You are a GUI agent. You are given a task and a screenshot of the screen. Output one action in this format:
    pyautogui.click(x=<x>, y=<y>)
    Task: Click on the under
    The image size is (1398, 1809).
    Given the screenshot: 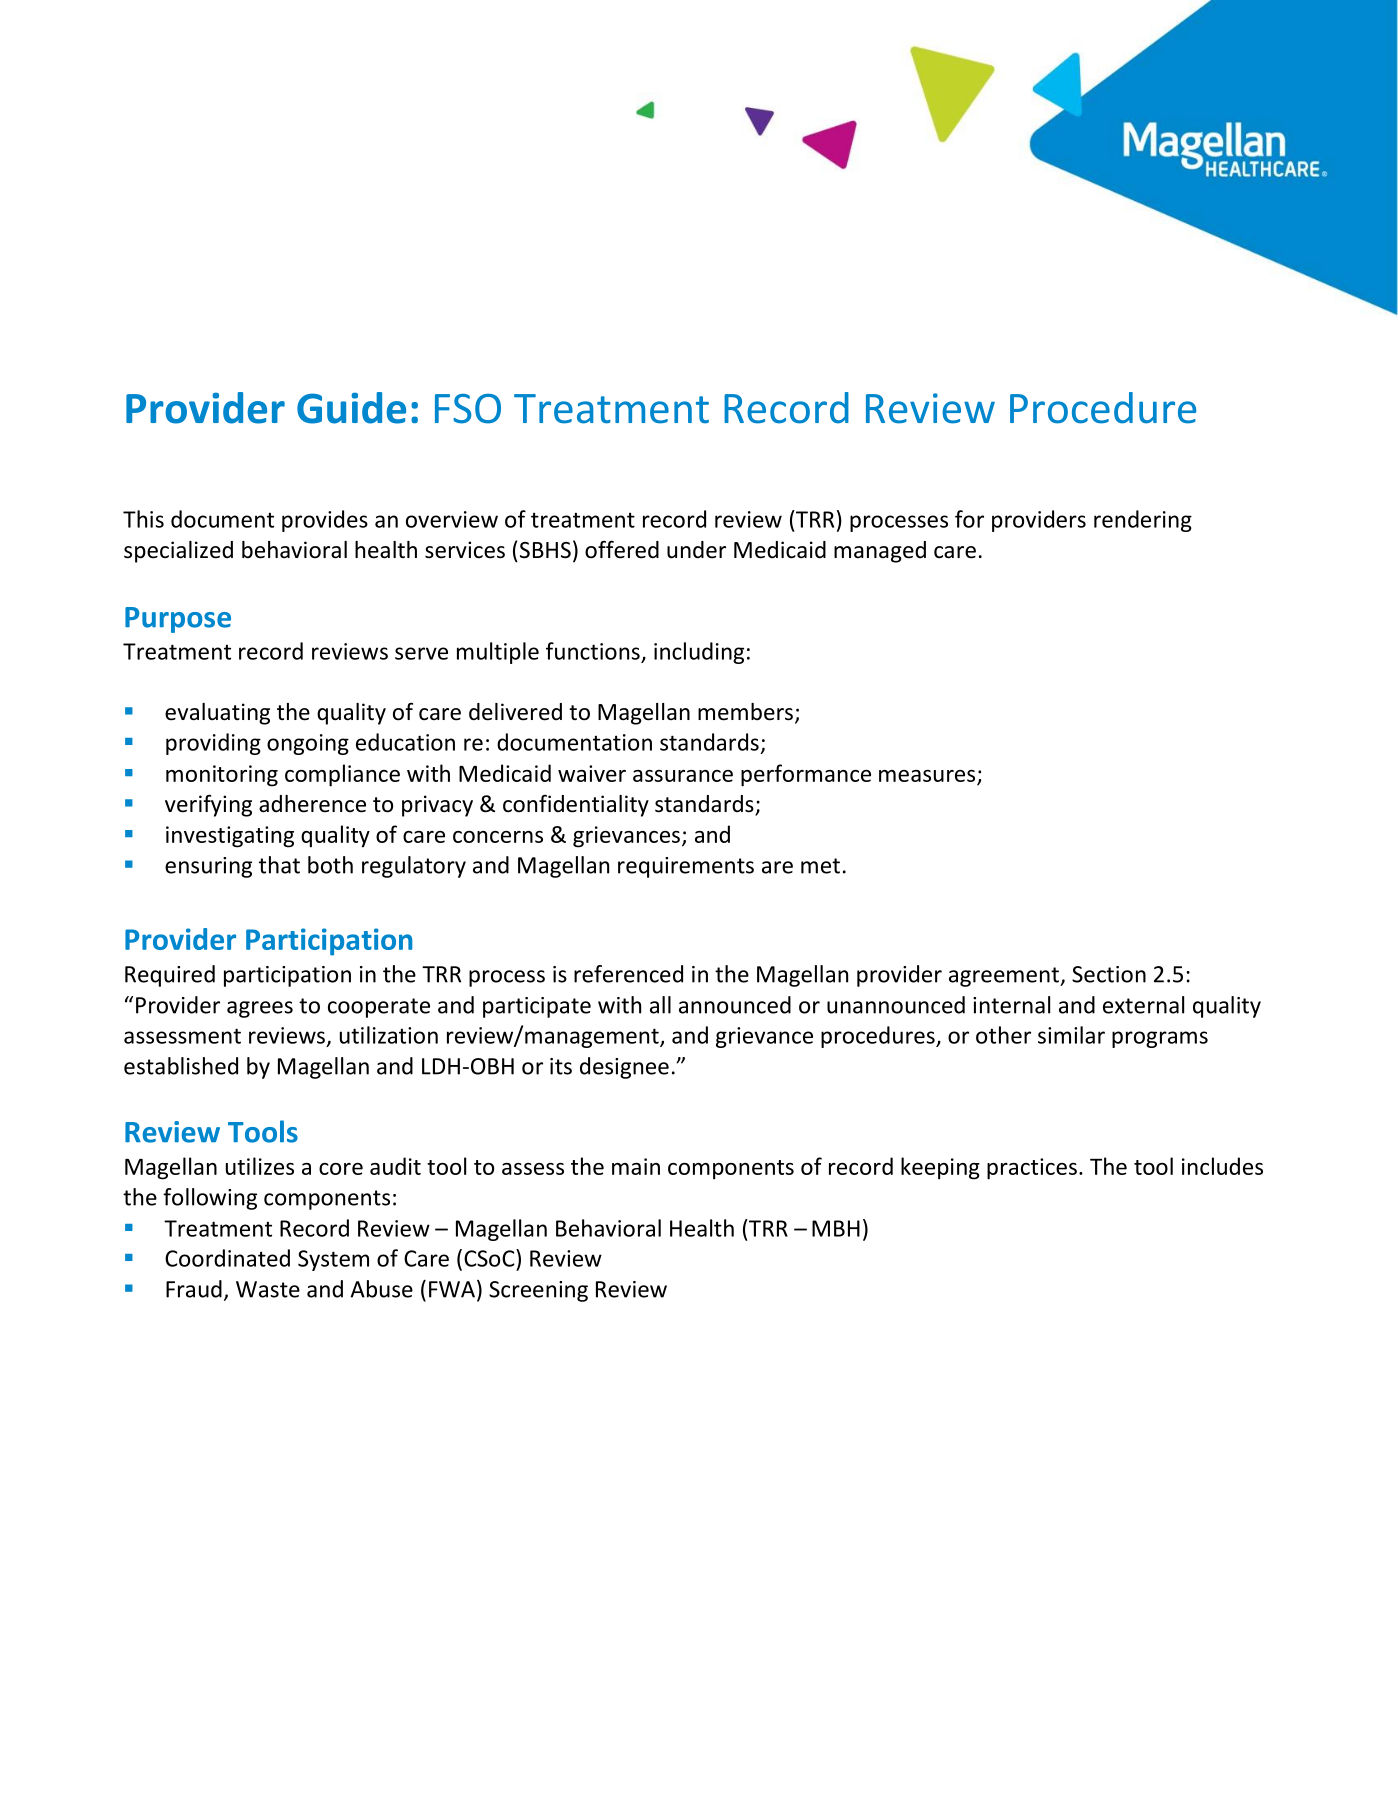 What is the action you would take?
    pyautogui.click(x=696, y=550)
